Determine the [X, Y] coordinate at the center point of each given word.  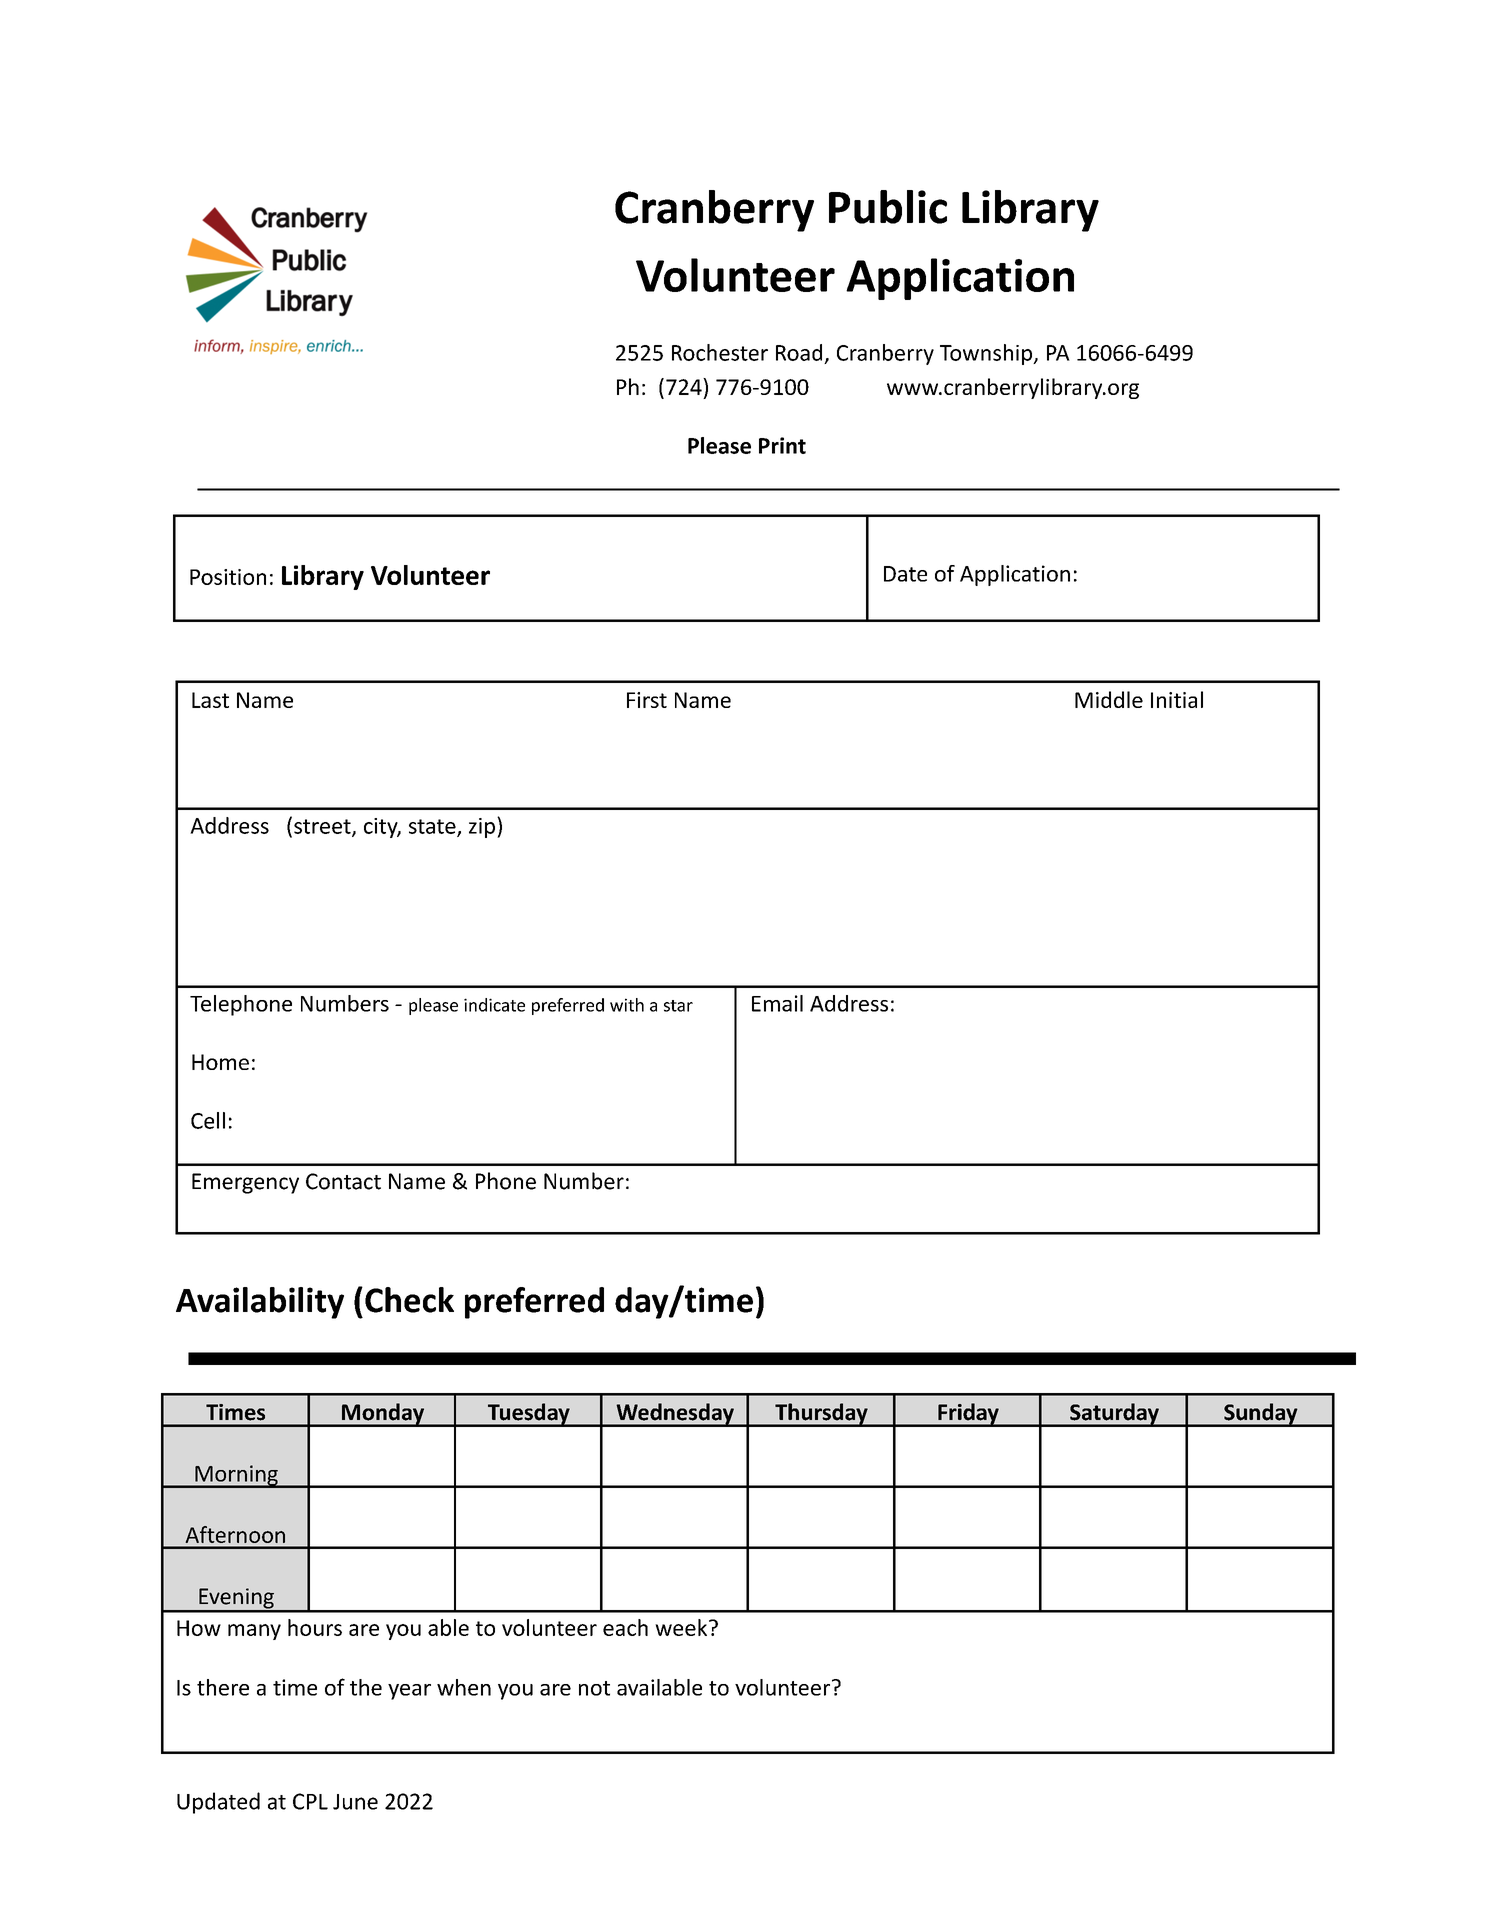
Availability [260, 1303]
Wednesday [675, 1415]
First [647, 700]
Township [987, 354]
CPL [310, 1801]
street [323, 827]
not [594, 1688]
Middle [1109, 699]
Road [799, 352]
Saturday [1114, 1415]
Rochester [720, 352]
